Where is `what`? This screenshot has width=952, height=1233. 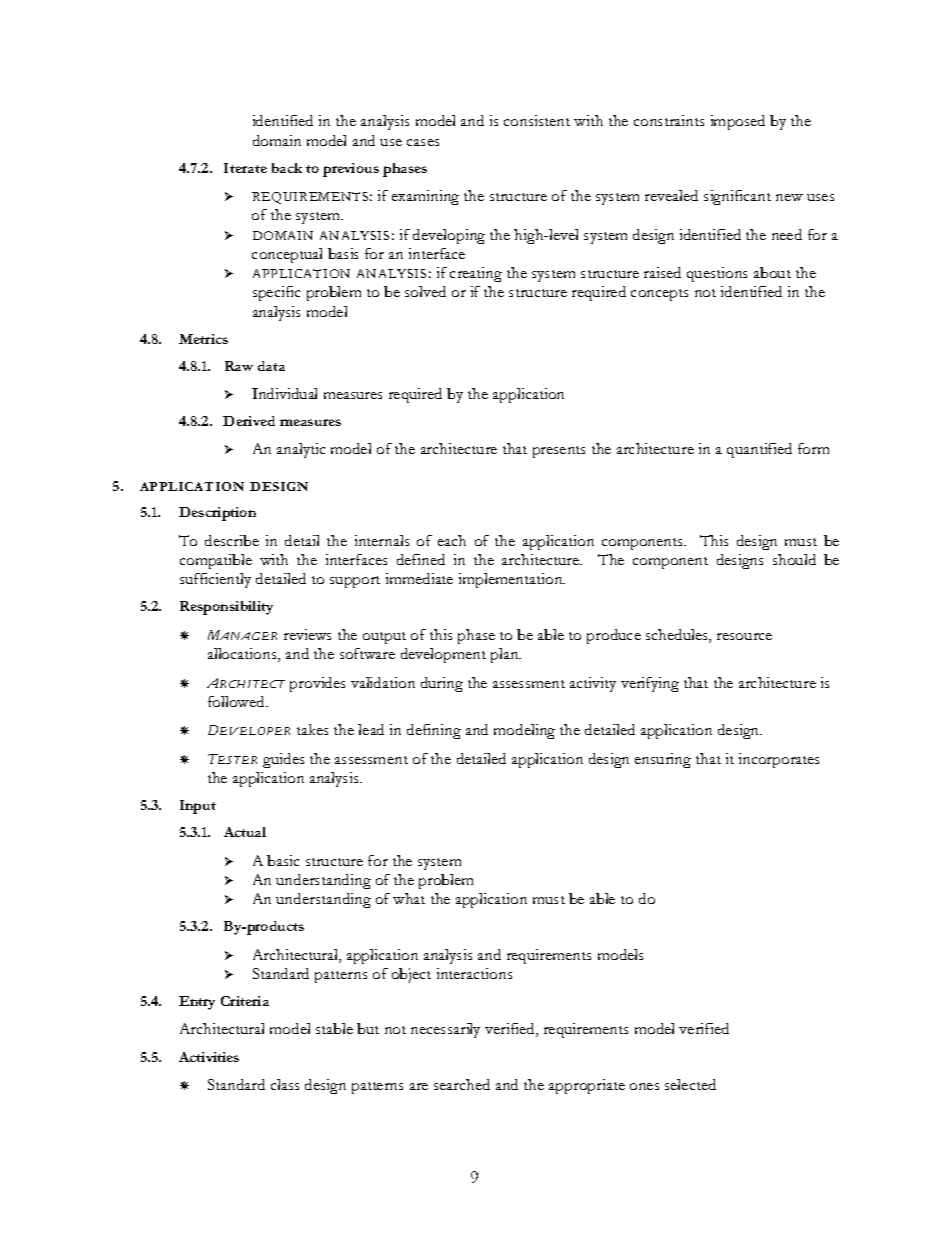 what is located at coordinates (409, 898).
